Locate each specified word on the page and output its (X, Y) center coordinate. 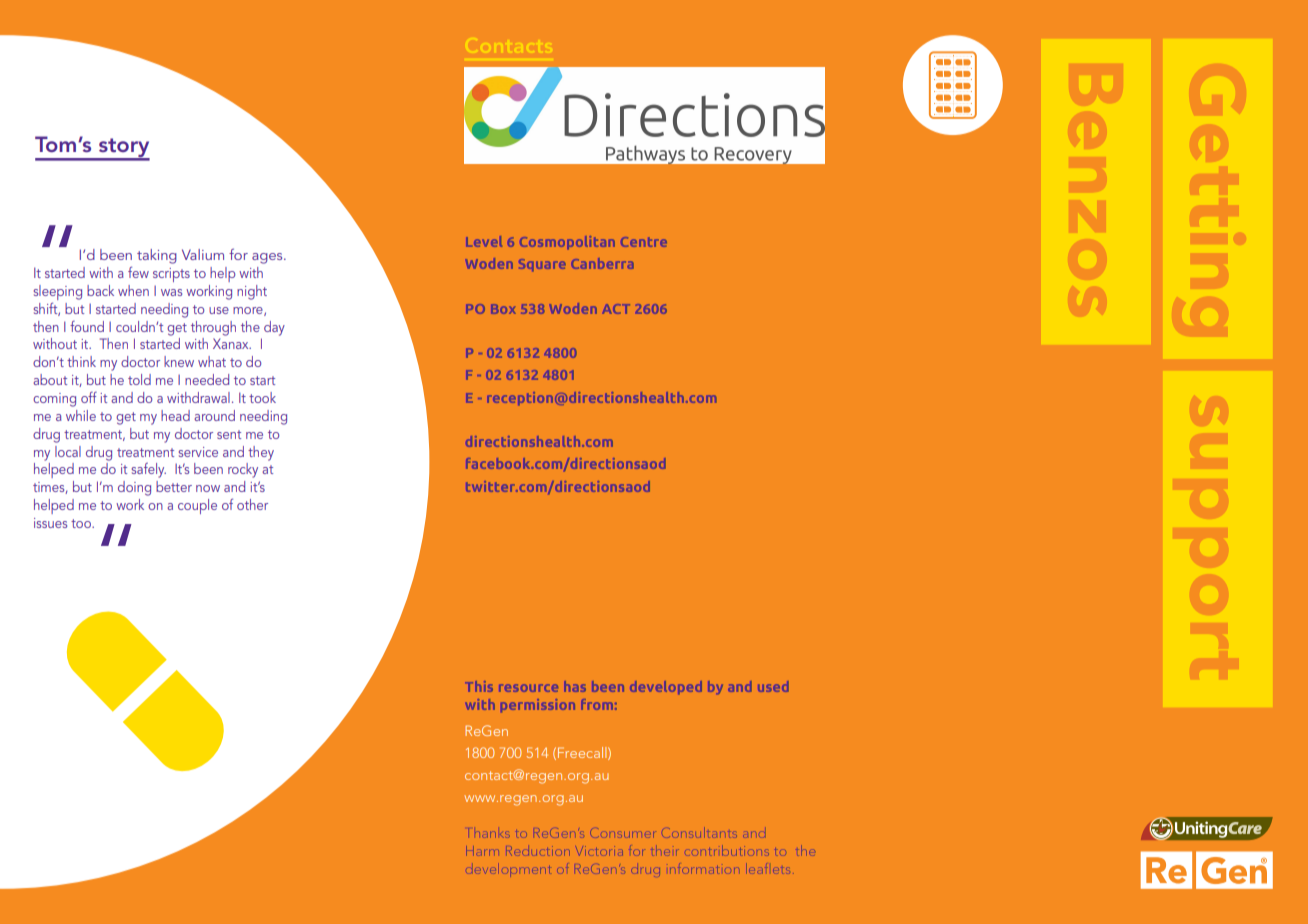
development (508, 868)
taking (157, 256)
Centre (644, 242)
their (665, 850)
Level (484, 241)
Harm (482, 851)
